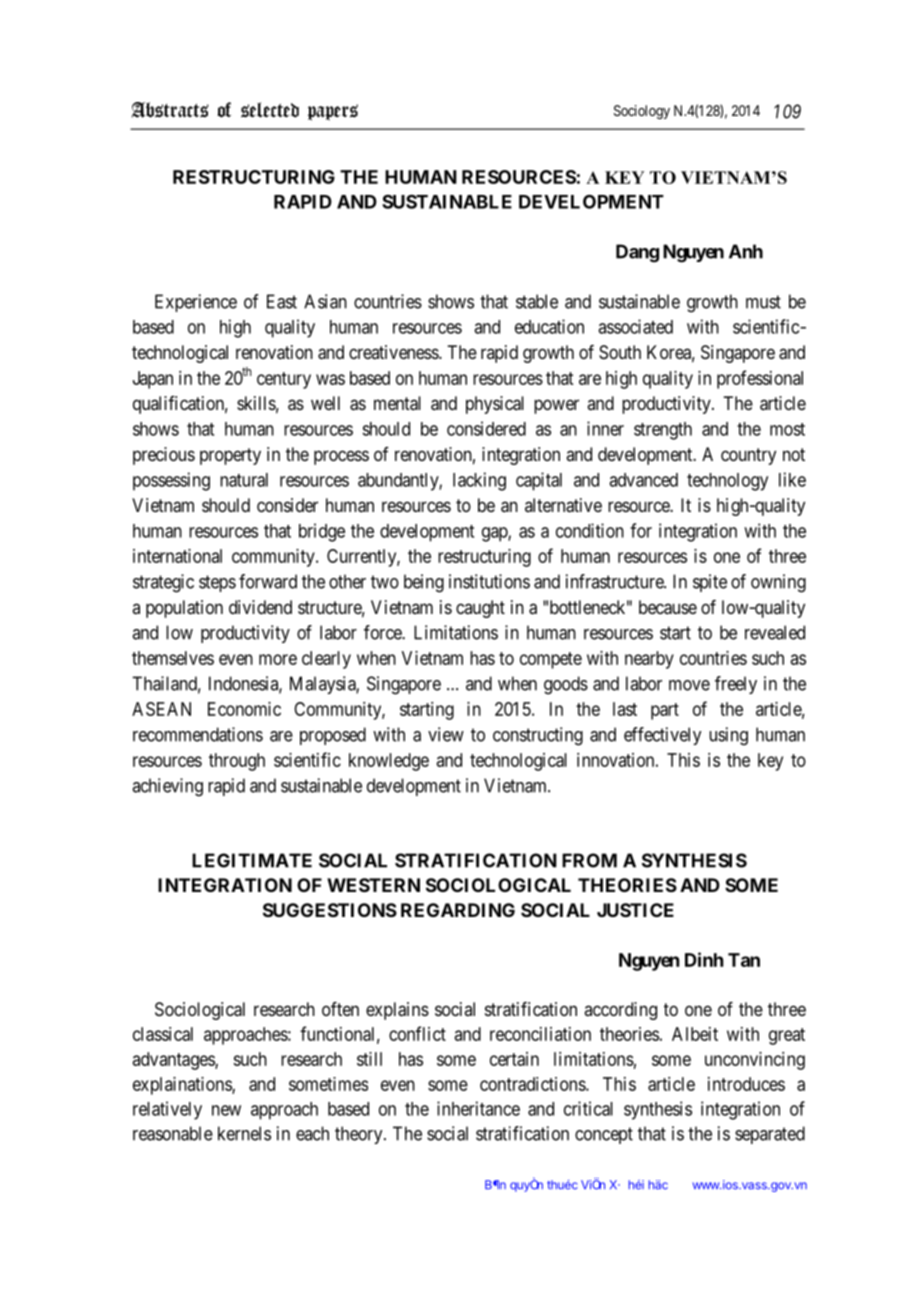  What do you see at coordinates (478, 1108) in the screenshot?
I see `inheritance` at bounding box center [478, 1108].
